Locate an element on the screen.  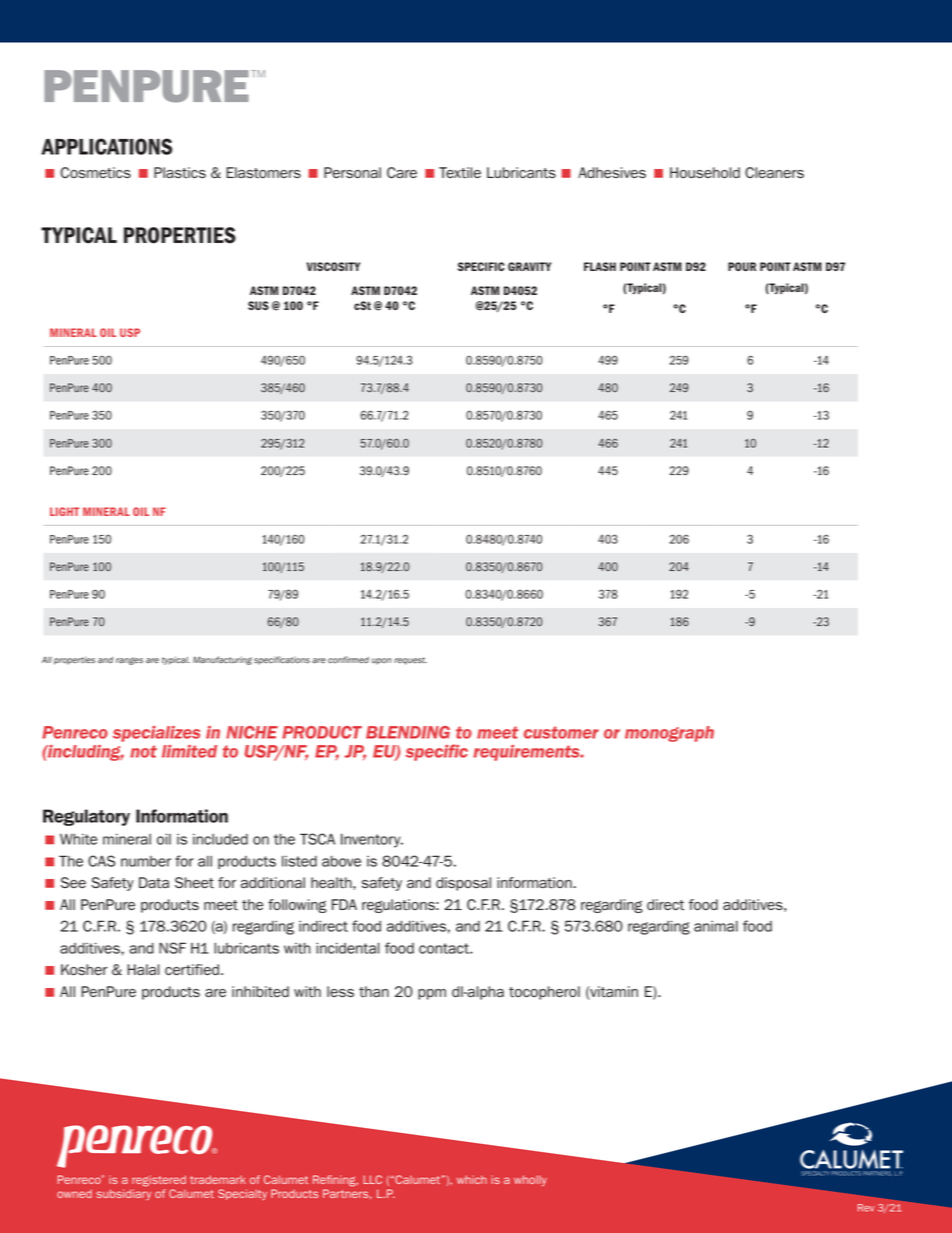
monograph is located at coordinates (669, 734).
